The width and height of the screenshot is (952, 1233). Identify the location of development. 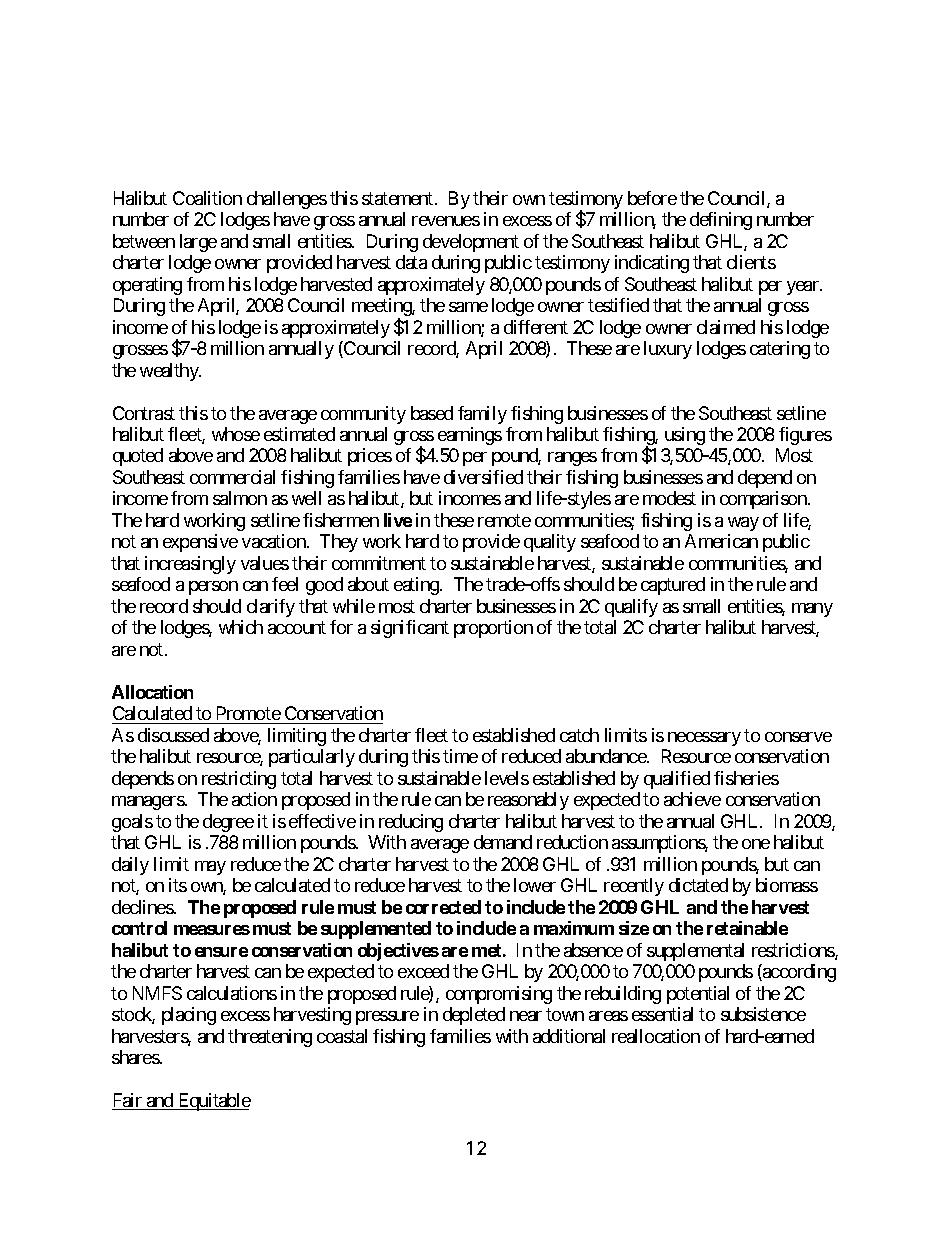
(471, 243).
